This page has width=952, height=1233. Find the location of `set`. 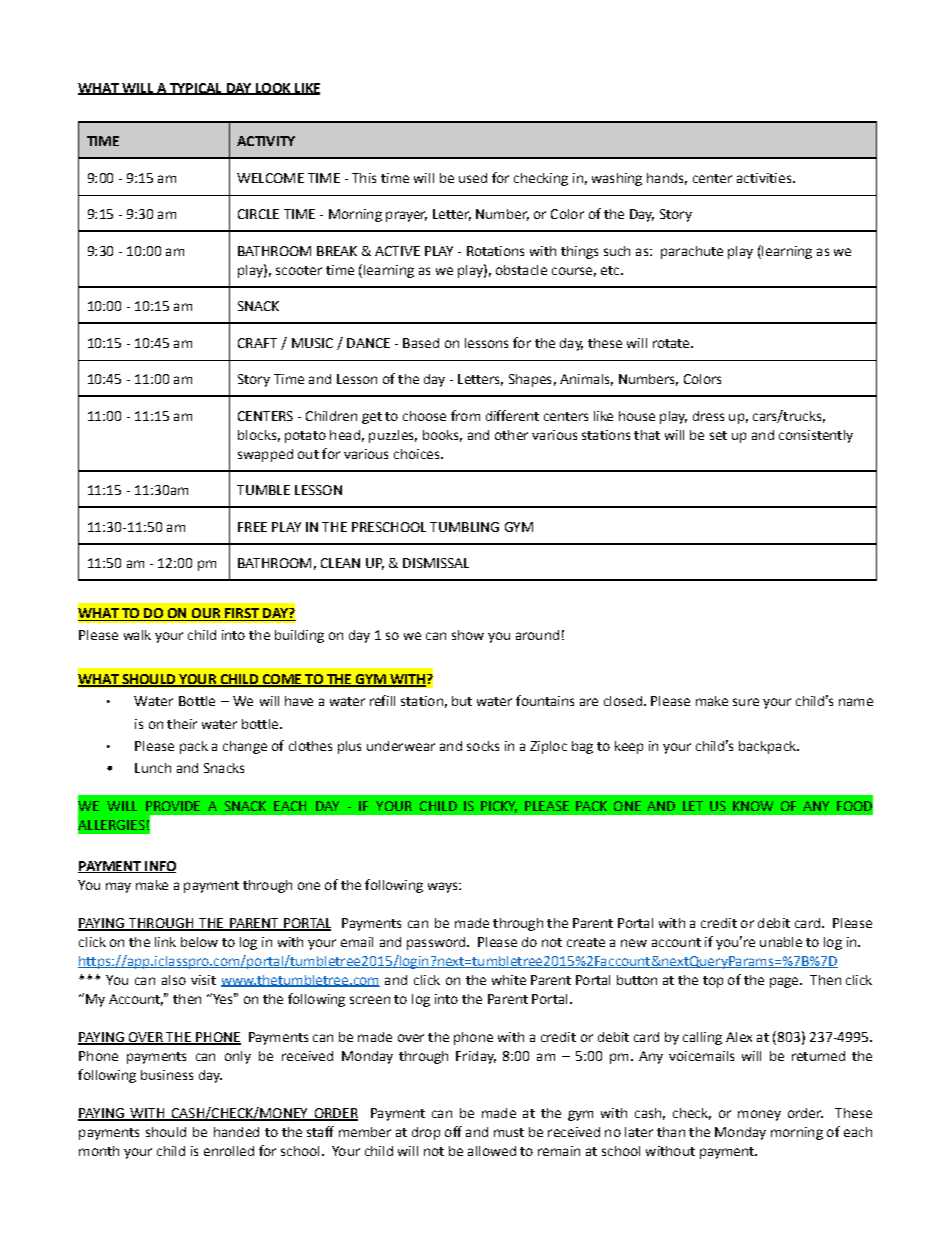

set is located at coordinates (718, 435).
